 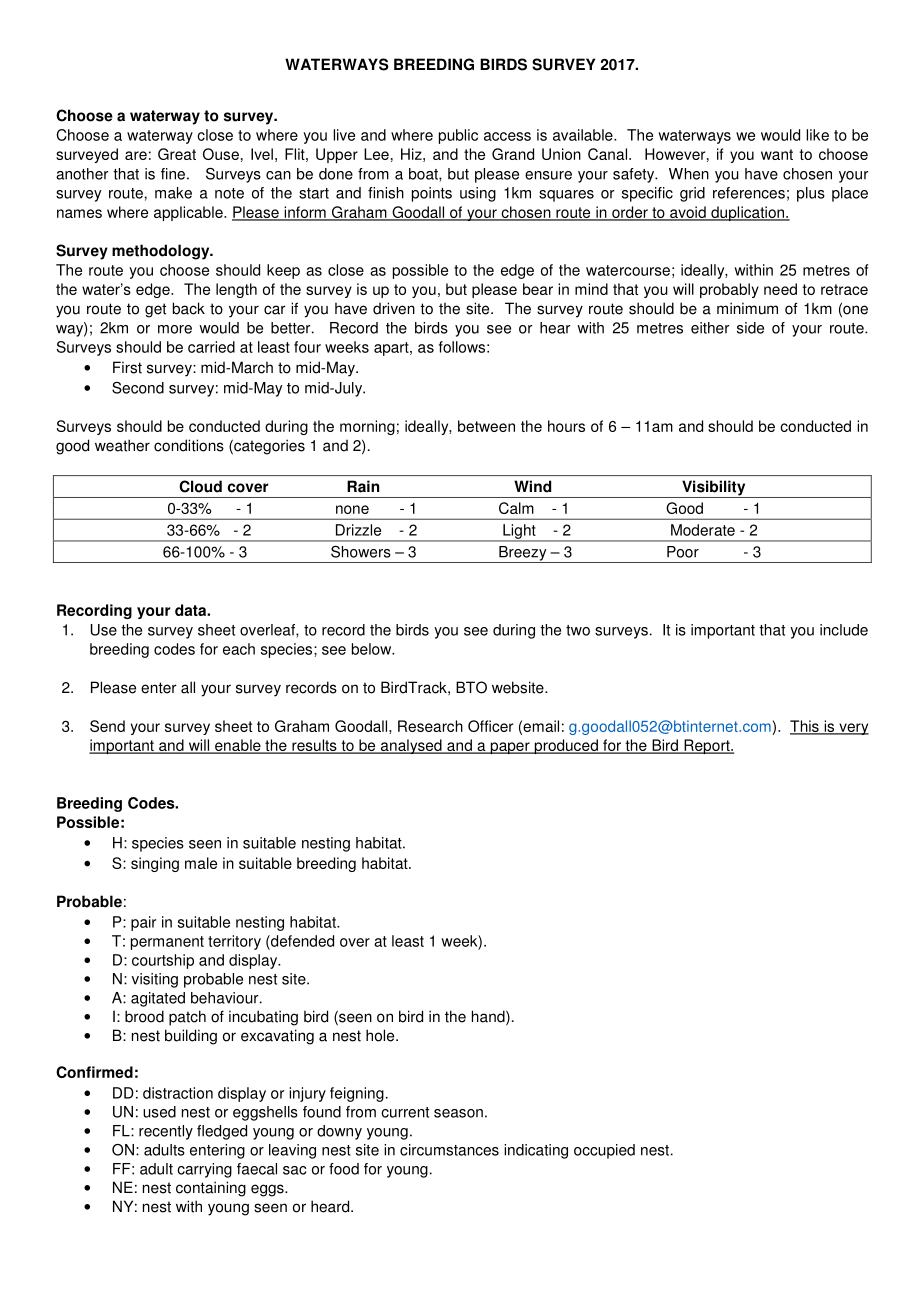 I want to click on This, so click(x=805, y=727).
